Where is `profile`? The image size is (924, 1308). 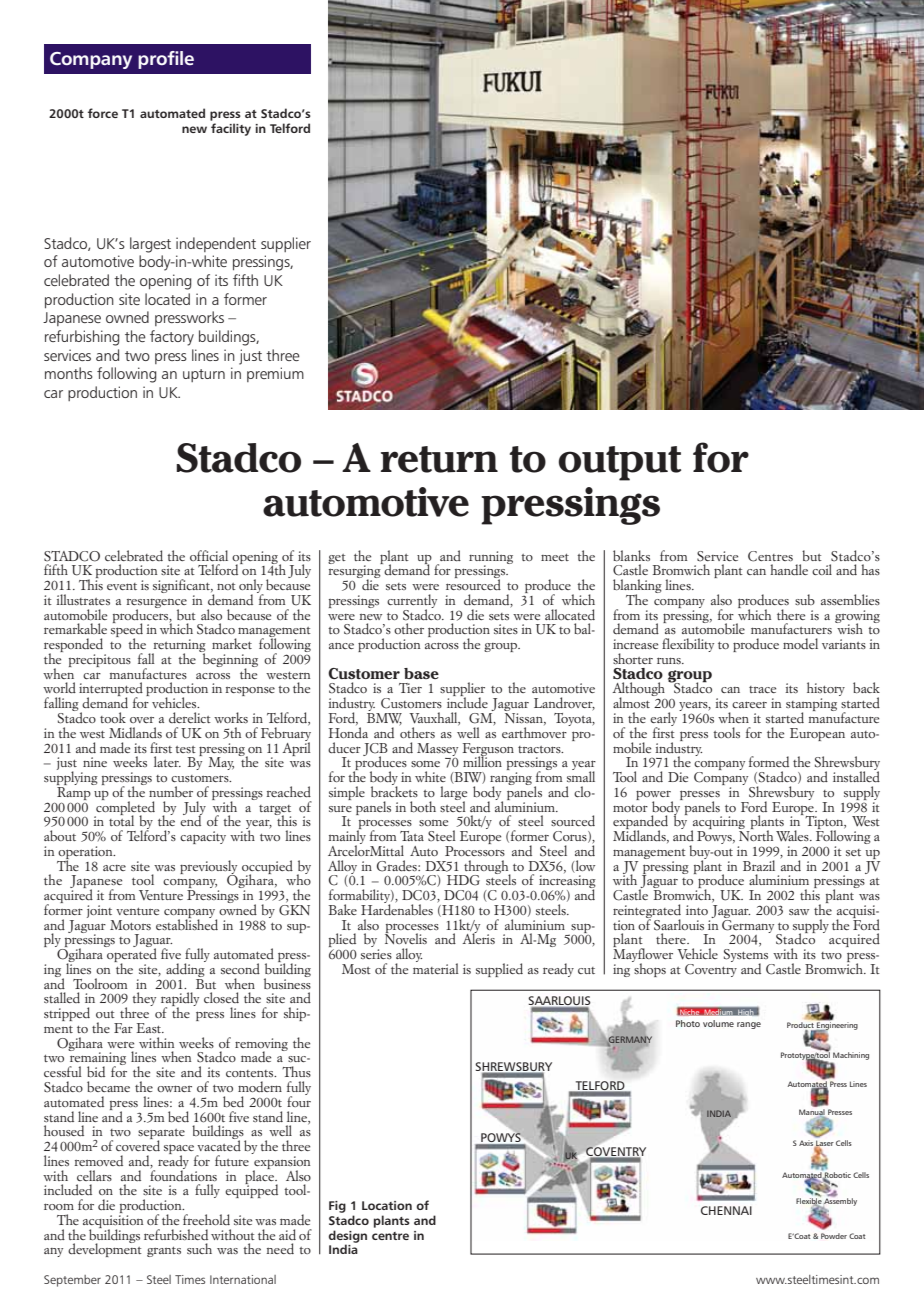
profile is located at coordinates (166, 60).
